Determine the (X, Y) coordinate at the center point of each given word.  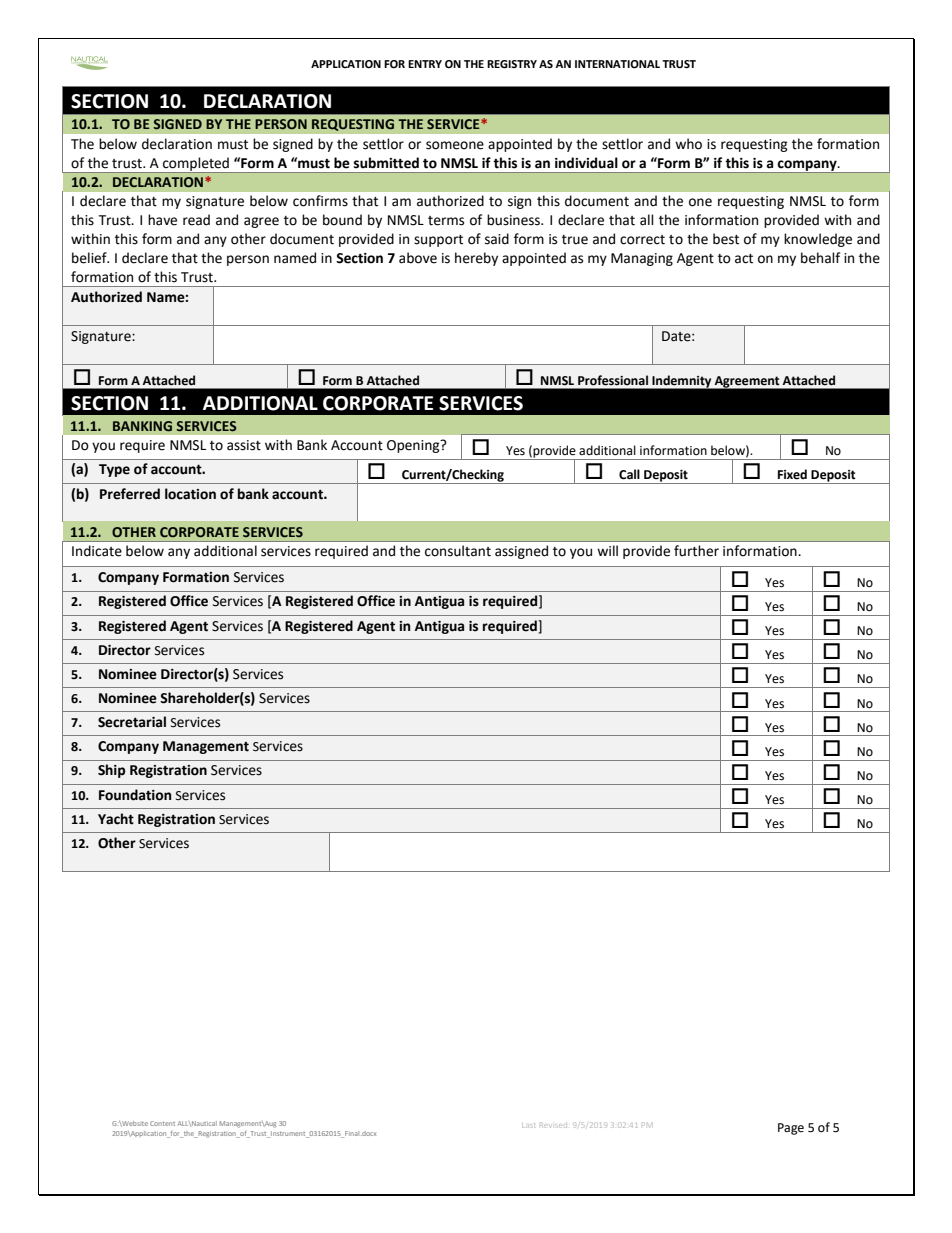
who (688, 144)
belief (90, 258)
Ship (111, 771)
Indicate (97, 551)
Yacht (116, 819)
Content (162, 1123)
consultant (458, 551)
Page (791, 1129)
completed (196, 165)
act (744, 259)
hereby (476, 259)
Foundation (135, 795)
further (696, 551)
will (607, 550)
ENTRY (425, 64)
